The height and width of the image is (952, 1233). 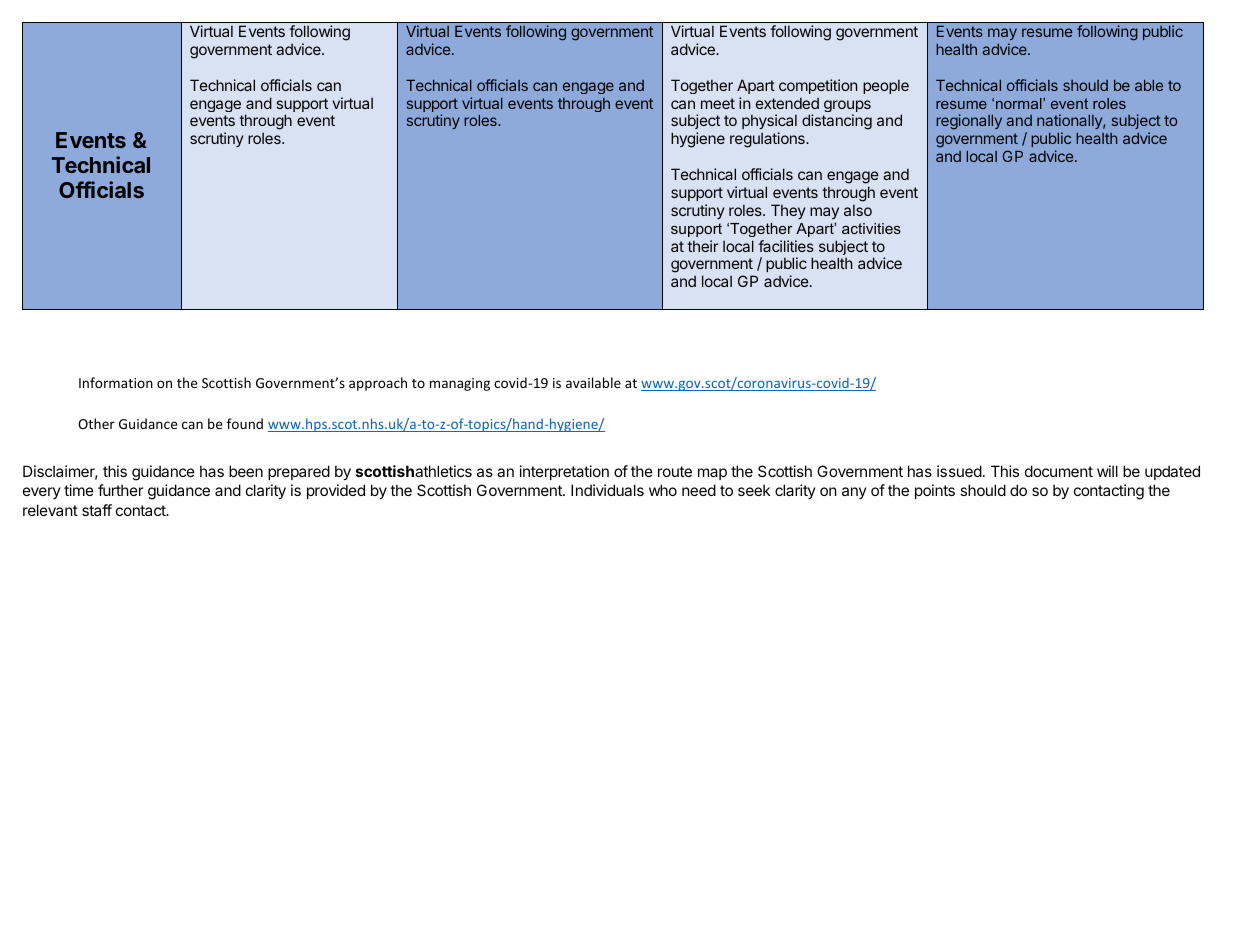 What do you see at coordinates (607, 490) in the image?
I see `Individuals` at bounding box center [607, 490].
